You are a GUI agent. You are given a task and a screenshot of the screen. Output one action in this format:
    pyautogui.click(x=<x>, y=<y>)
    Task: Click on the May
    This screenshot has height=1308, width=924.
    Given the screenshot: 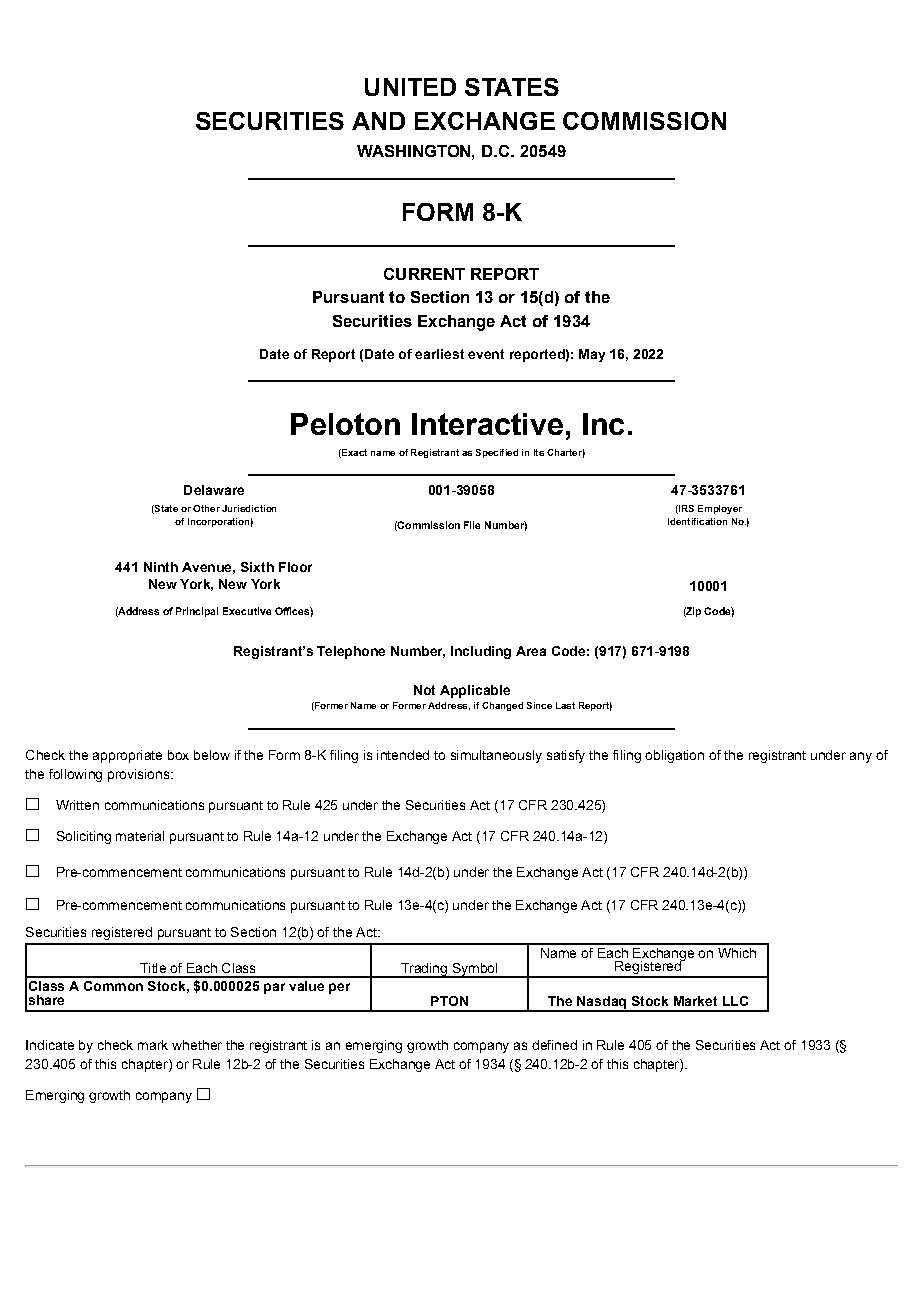 What is the action you would take?
    pyautogui.click(x=592, y=355)
